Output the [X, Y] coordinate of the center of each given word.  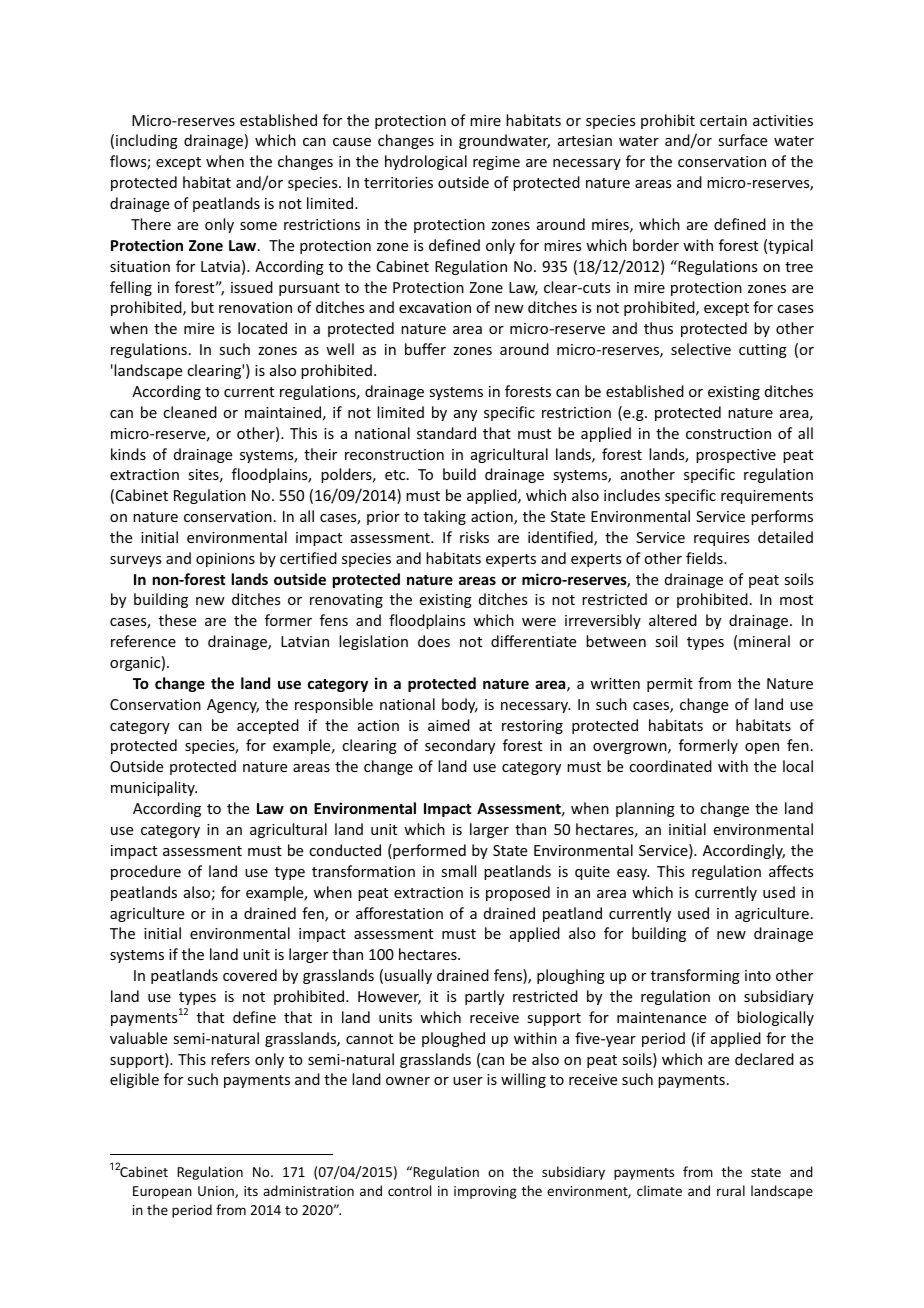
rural [731, 1190]
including [147, 141]
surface [742, 140]
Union [217, 1192]
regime [496, 163]
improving [485, 1192]
